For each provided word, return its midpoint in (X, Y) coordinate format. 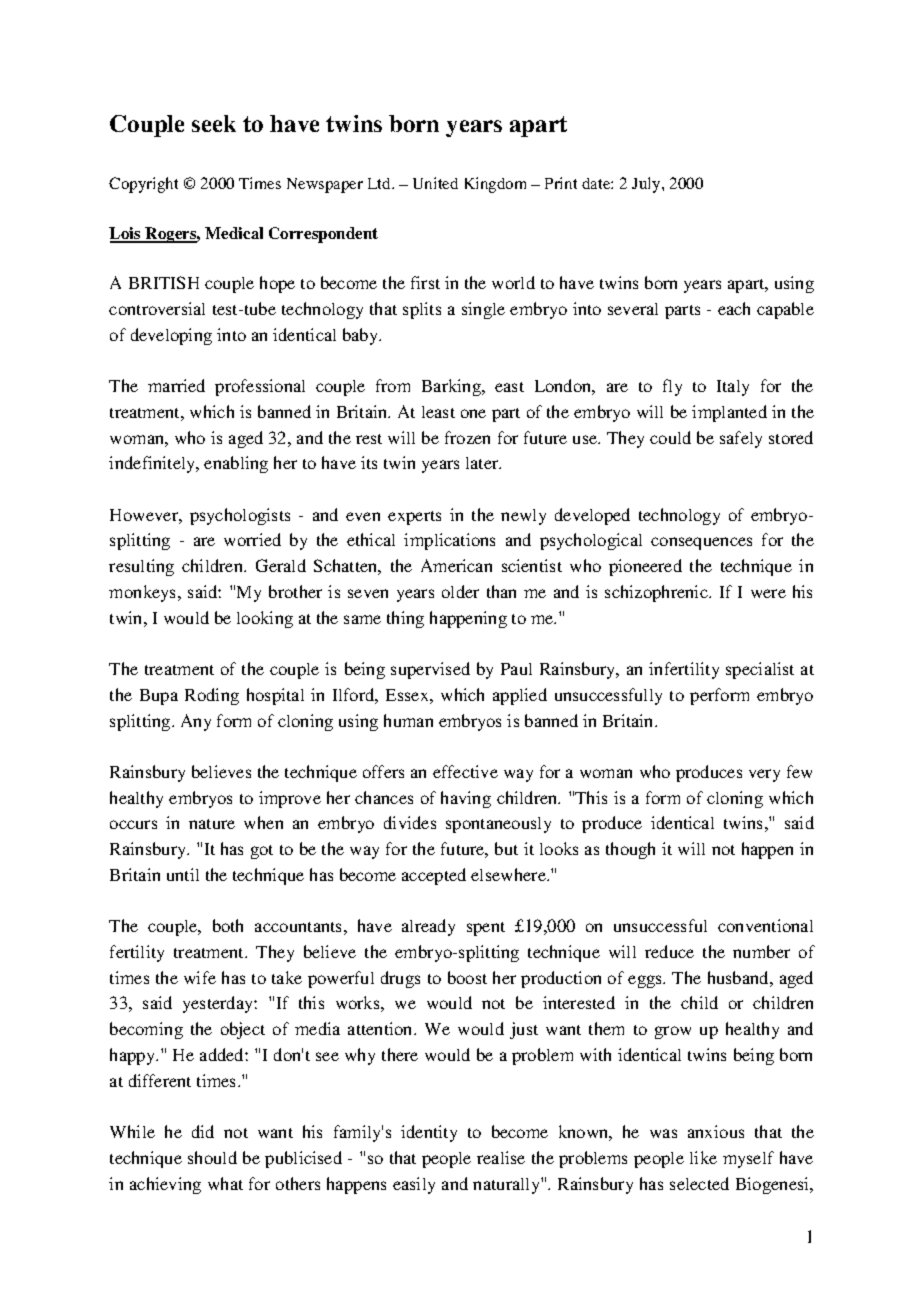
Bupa (159, 697)
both (228, 925)
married (176, 385)
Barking (452, 387)
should (212, 1157)
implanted (729, 413)
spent (486, 929)
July (647, 185)
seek (214, 123)
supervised (430, 670)
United (435, 183)
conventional (765, 925)
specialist (760, 670)
